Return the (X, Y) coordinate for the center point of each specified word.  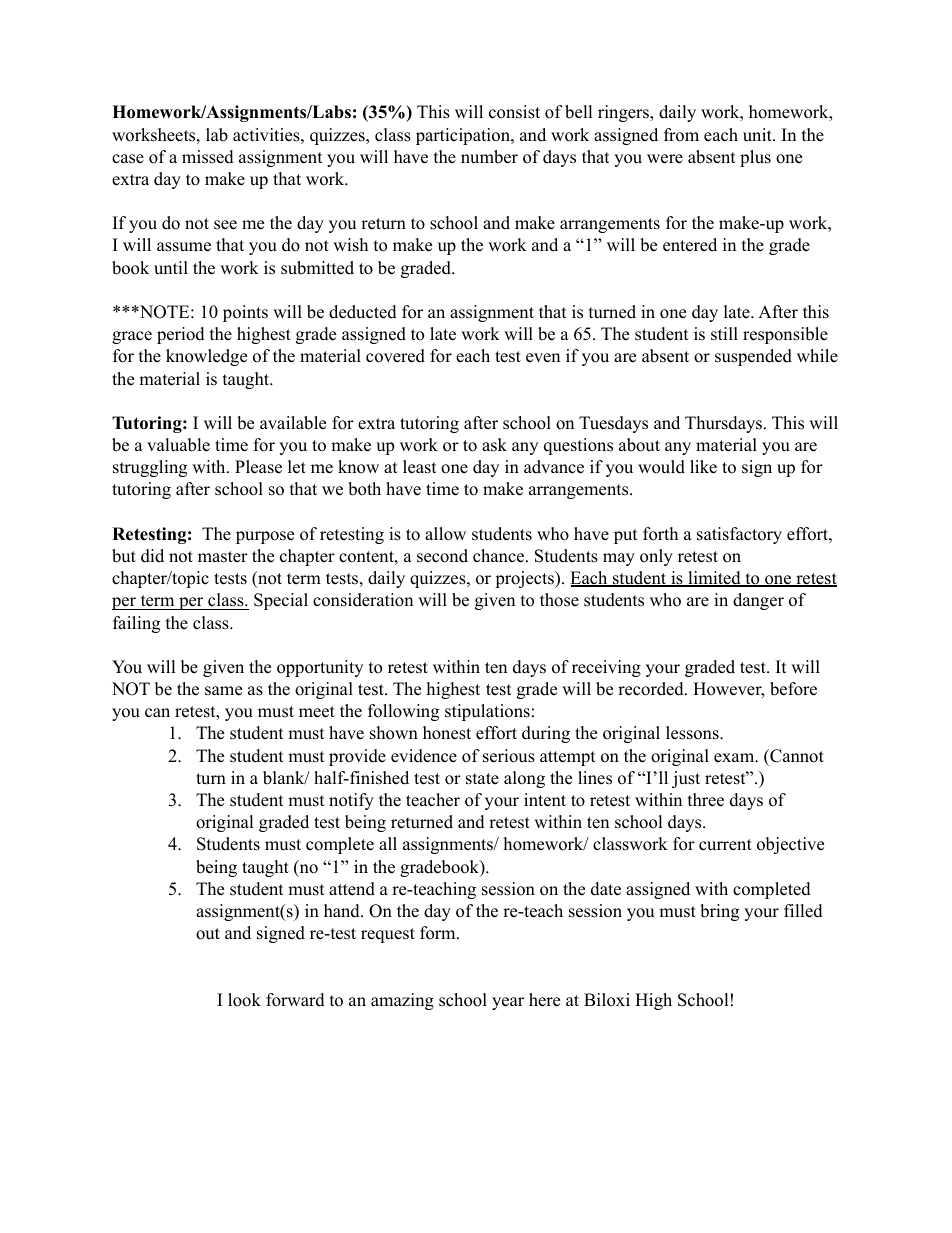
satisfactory (739, 535)
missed (208, 157)
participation (464, 136)
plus (755, 158)
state (482, 779)
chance (498, 556)
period (181, 335)
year (508, 1003)
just (686, 779)
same (223, 691)
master (223, 557)
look (244, 1000)
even (543, 358)
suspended (753, 357)
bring (719, 912)
